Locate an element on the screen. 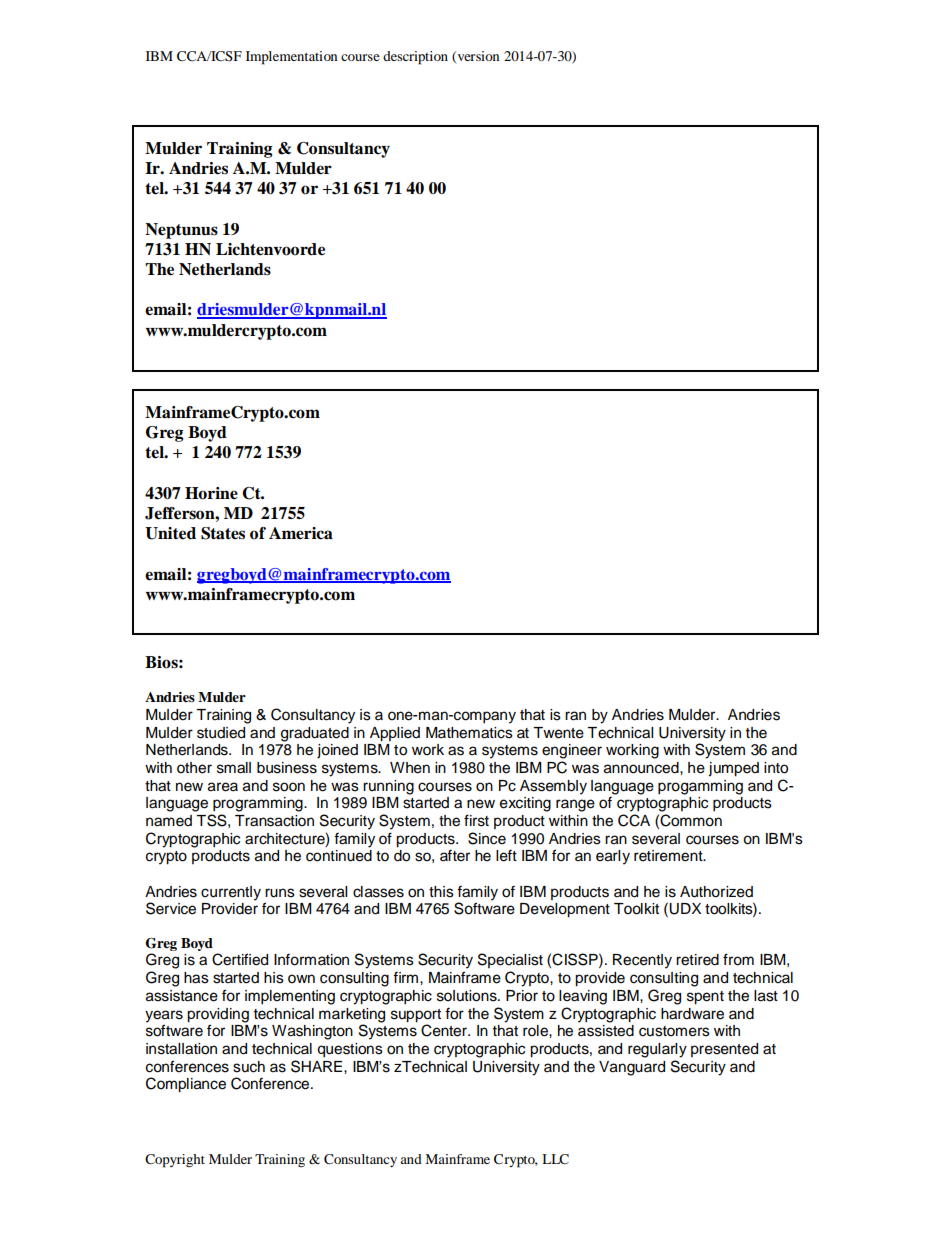 Image resolution: width=952 pixels, height=1233 pixels. United is located at coordinates (170, 533).
